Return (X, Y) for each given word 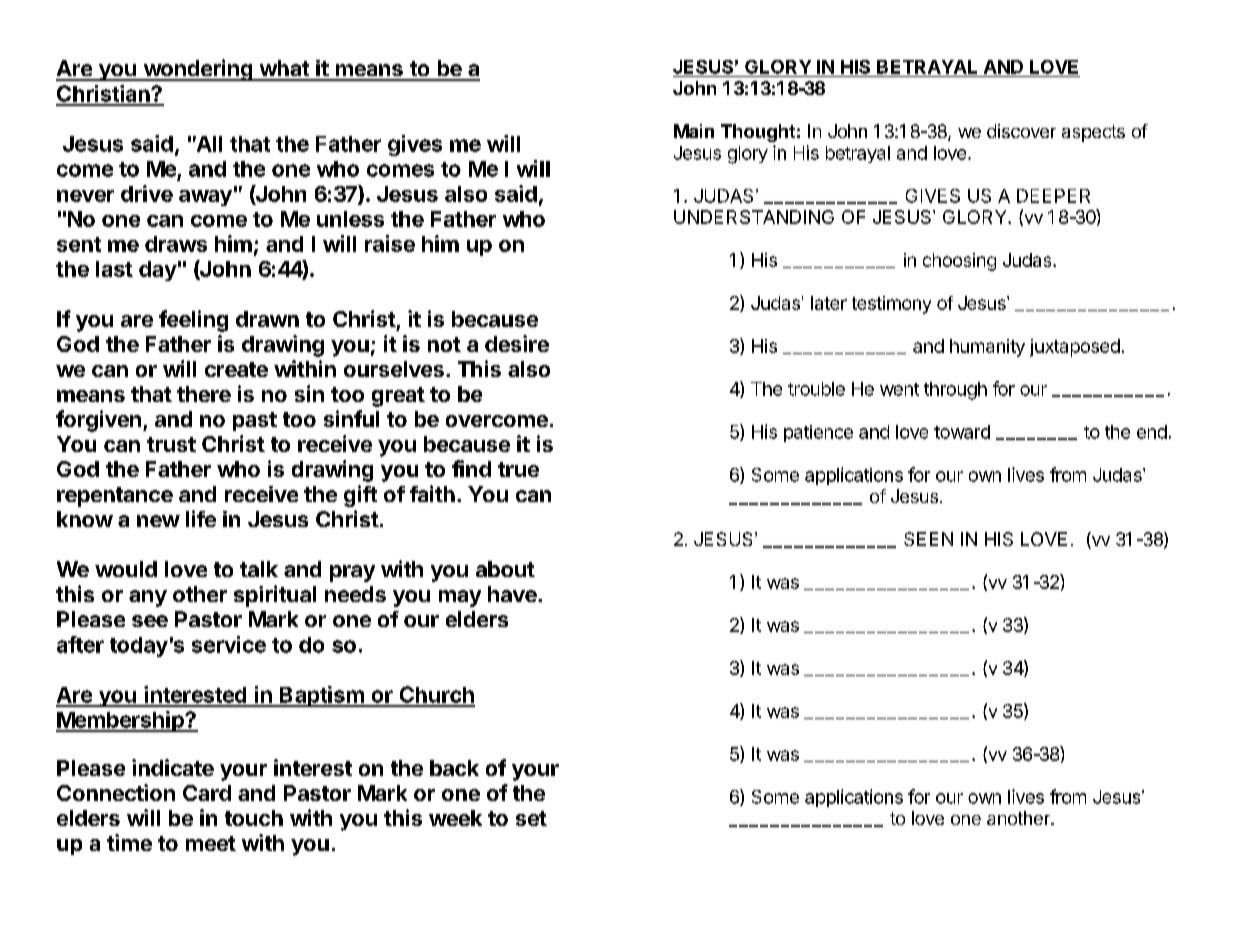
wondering (198, 70)
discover (1021, 131)
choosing (959, 262)
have (512, 594)
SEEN (928, 539)
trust (171, 444)
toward (962, 432)
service (229, 644)
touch (254, 818)
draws (176, 244)
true (518, 469)
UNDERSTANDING (754, 217)
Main (694, 131)
